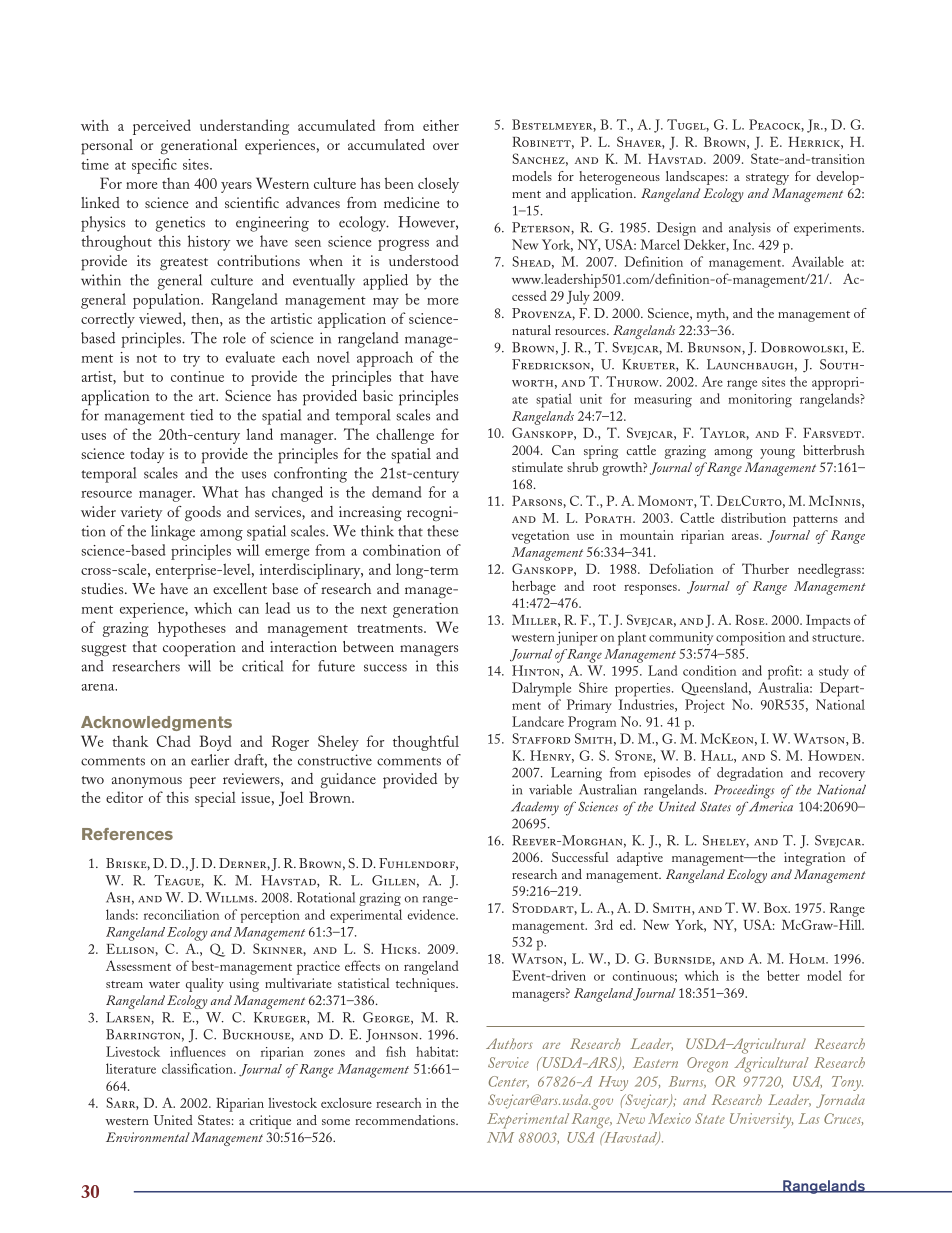 The width and height of the screenshot is (952, 1233). What do you see at coordinates (760, 401) in the screenshot?
I see `monitoring` at bounding box center [760, 401].
